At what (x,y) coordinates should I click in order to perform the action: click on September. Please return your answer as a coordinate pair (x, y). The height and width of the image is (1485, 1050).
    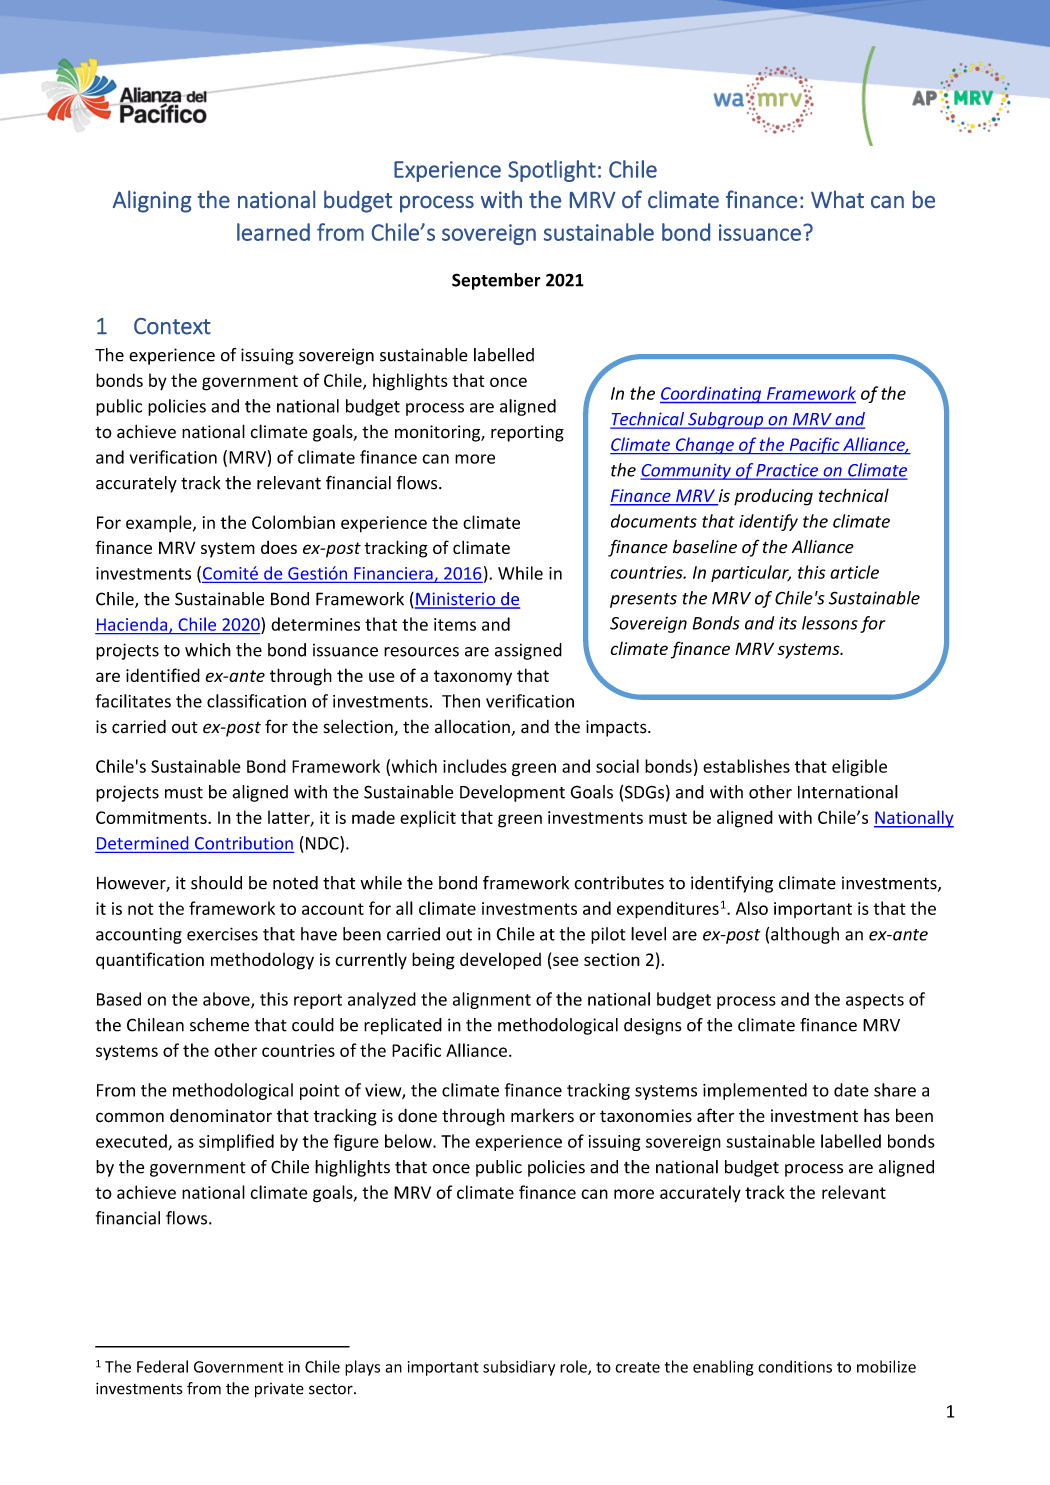
    Looking at the image, I should click on (496, 281).
